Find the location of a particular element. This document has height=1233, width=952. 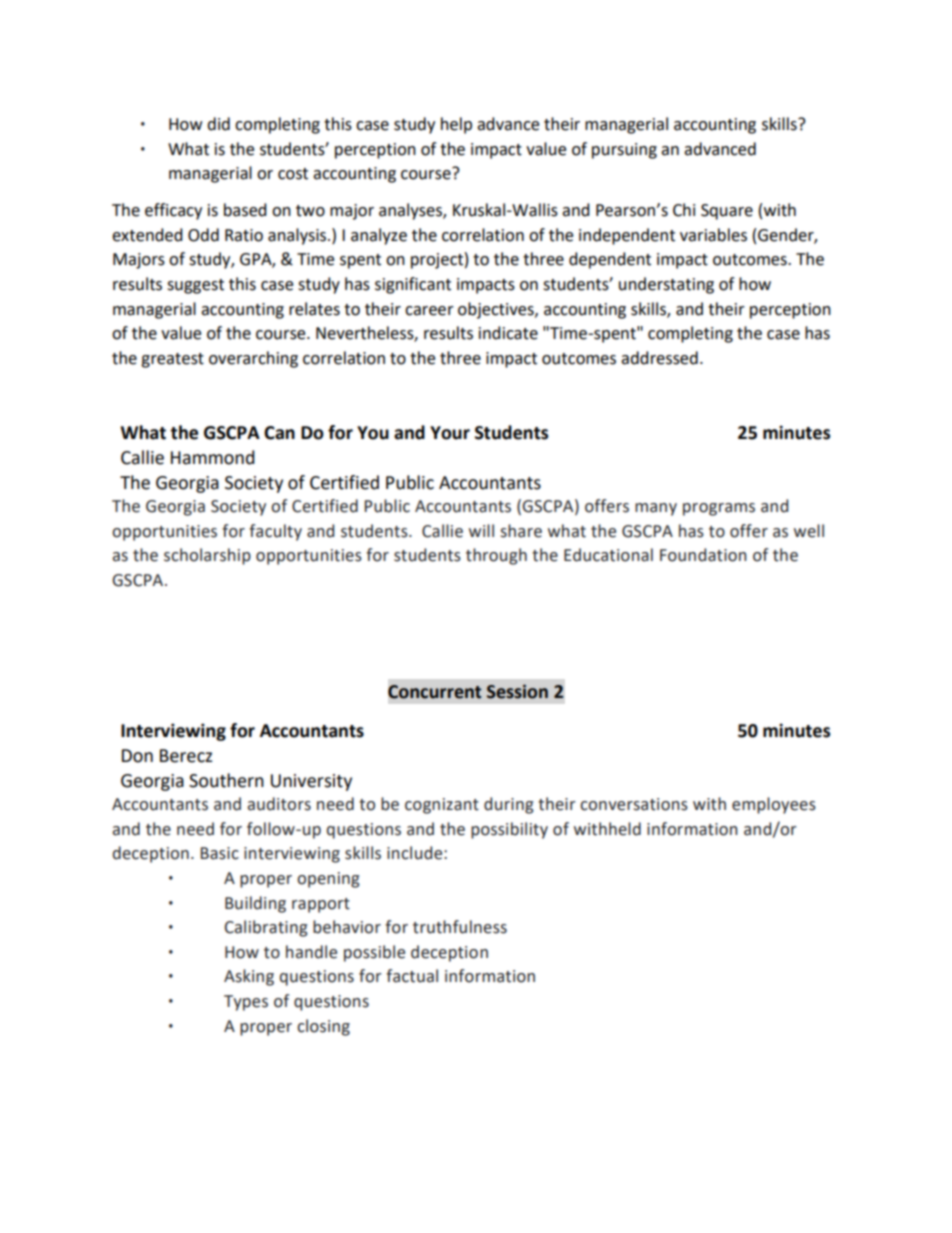

Foundation is located at coordinates (703, 555).
